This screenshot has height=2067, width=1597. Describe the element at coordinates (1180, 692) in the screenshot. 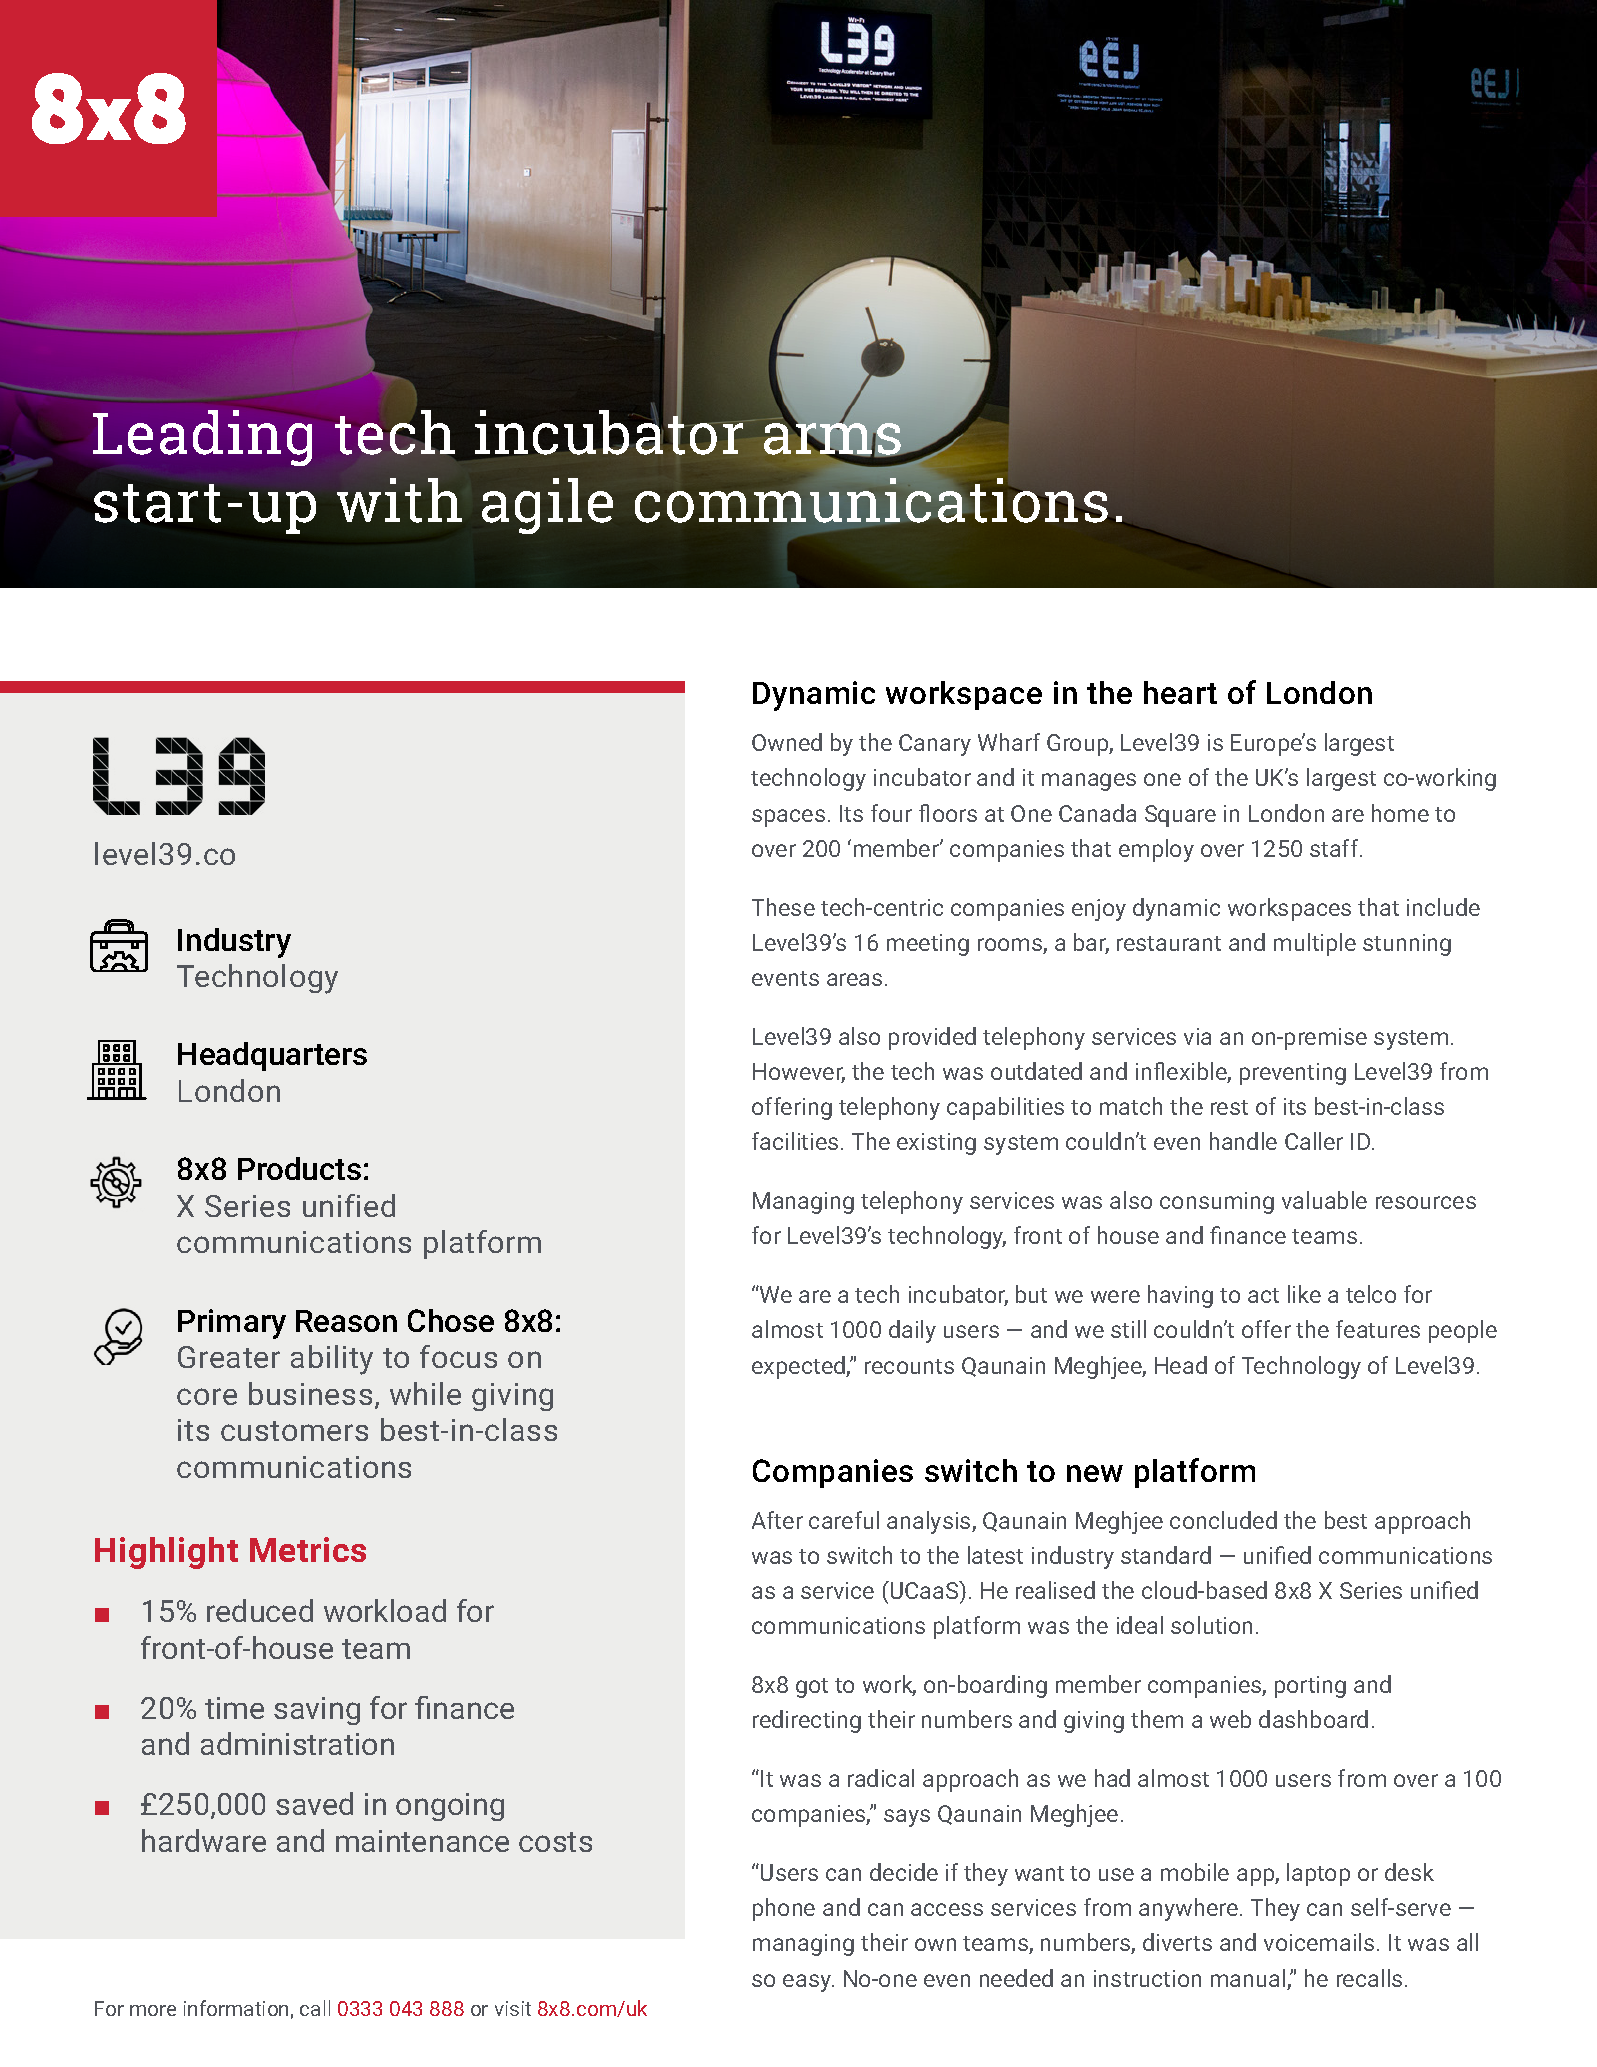

I see `heart` at that location.
